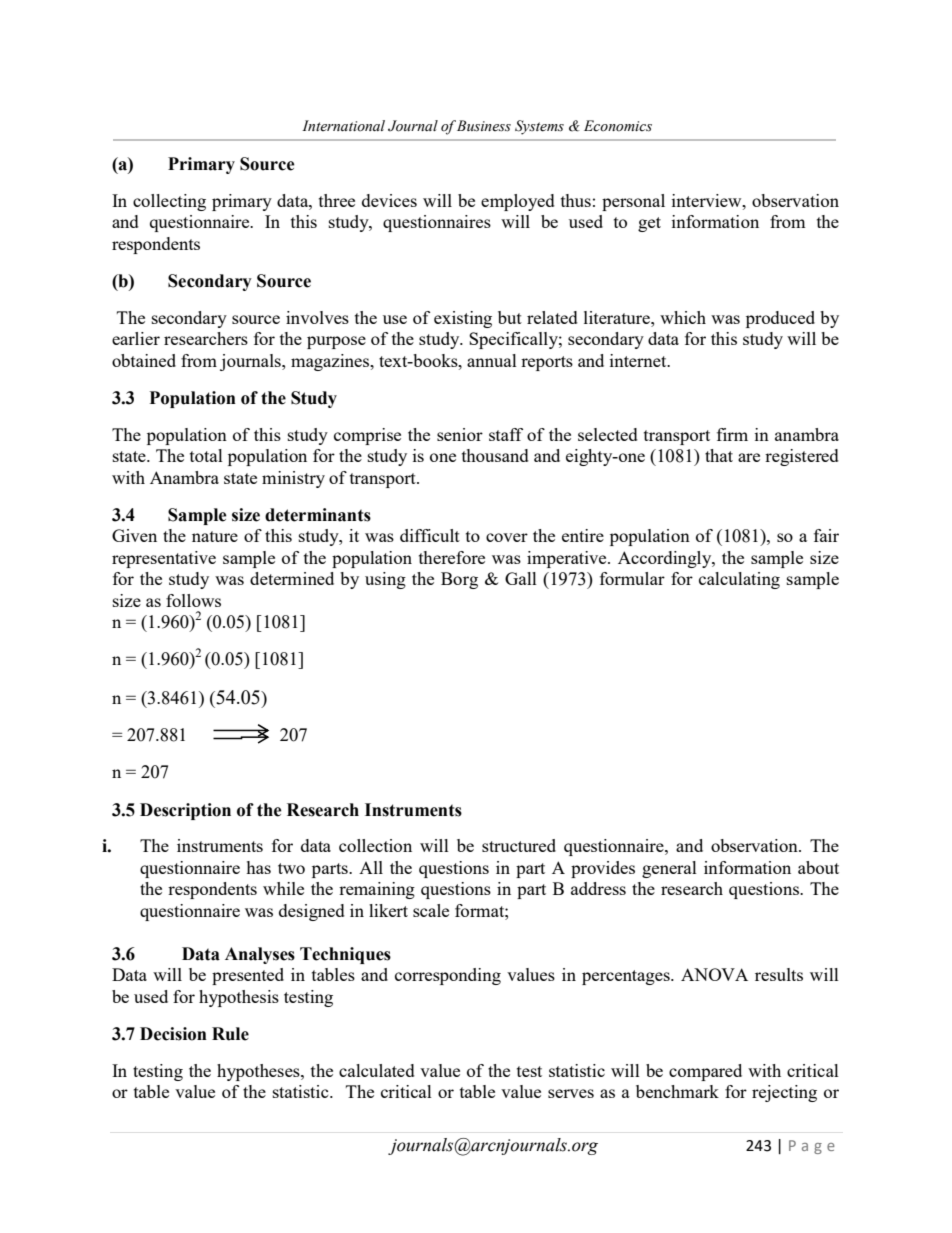  Describe the element at coordinates (719, 455) in the document. I see `that` at that location.
